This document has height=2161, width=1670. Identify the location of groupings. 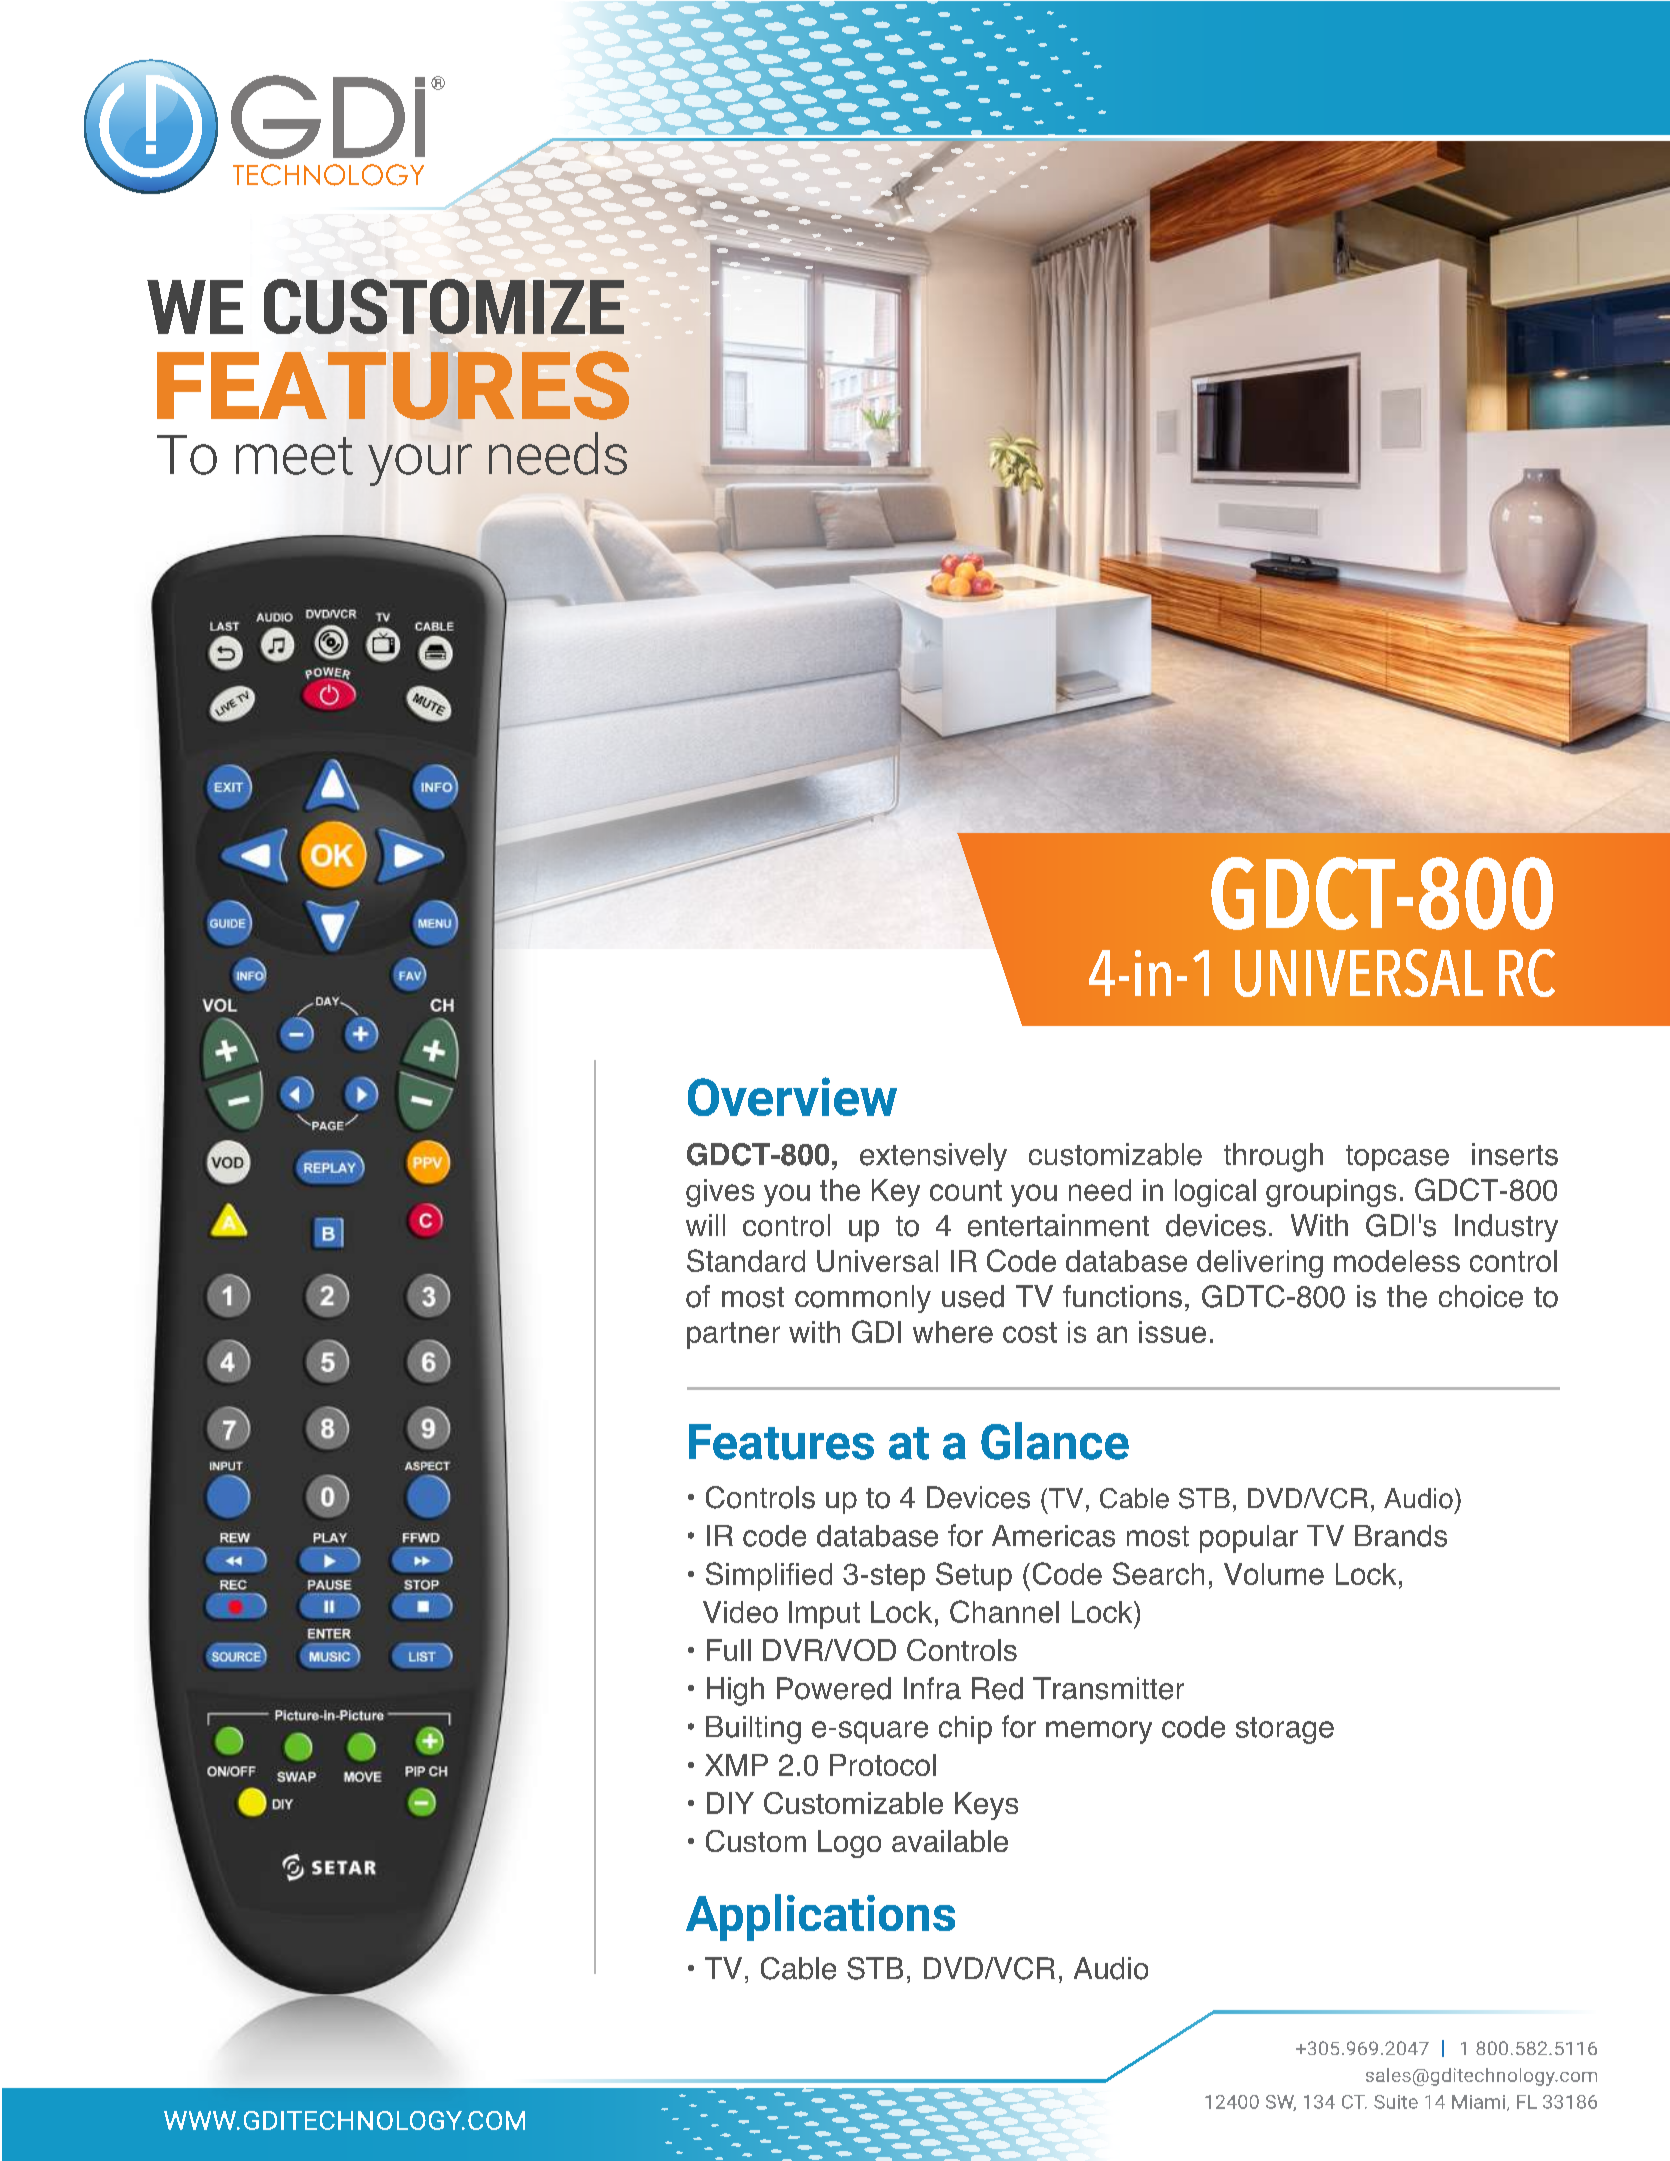
(1331, 1193).
